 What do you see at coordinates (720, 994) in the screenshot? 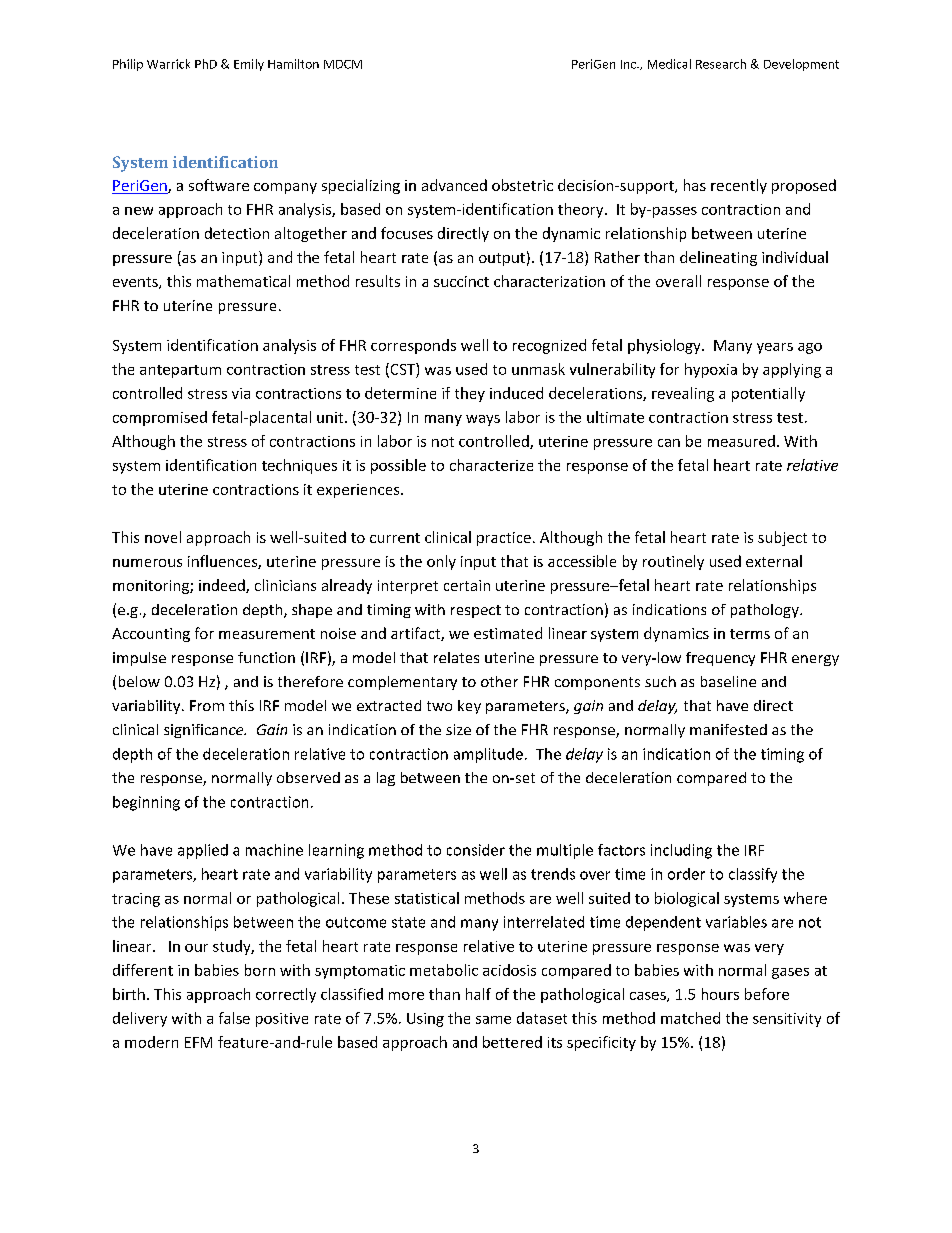
I see `hours` at bounding box center [720, 994].
